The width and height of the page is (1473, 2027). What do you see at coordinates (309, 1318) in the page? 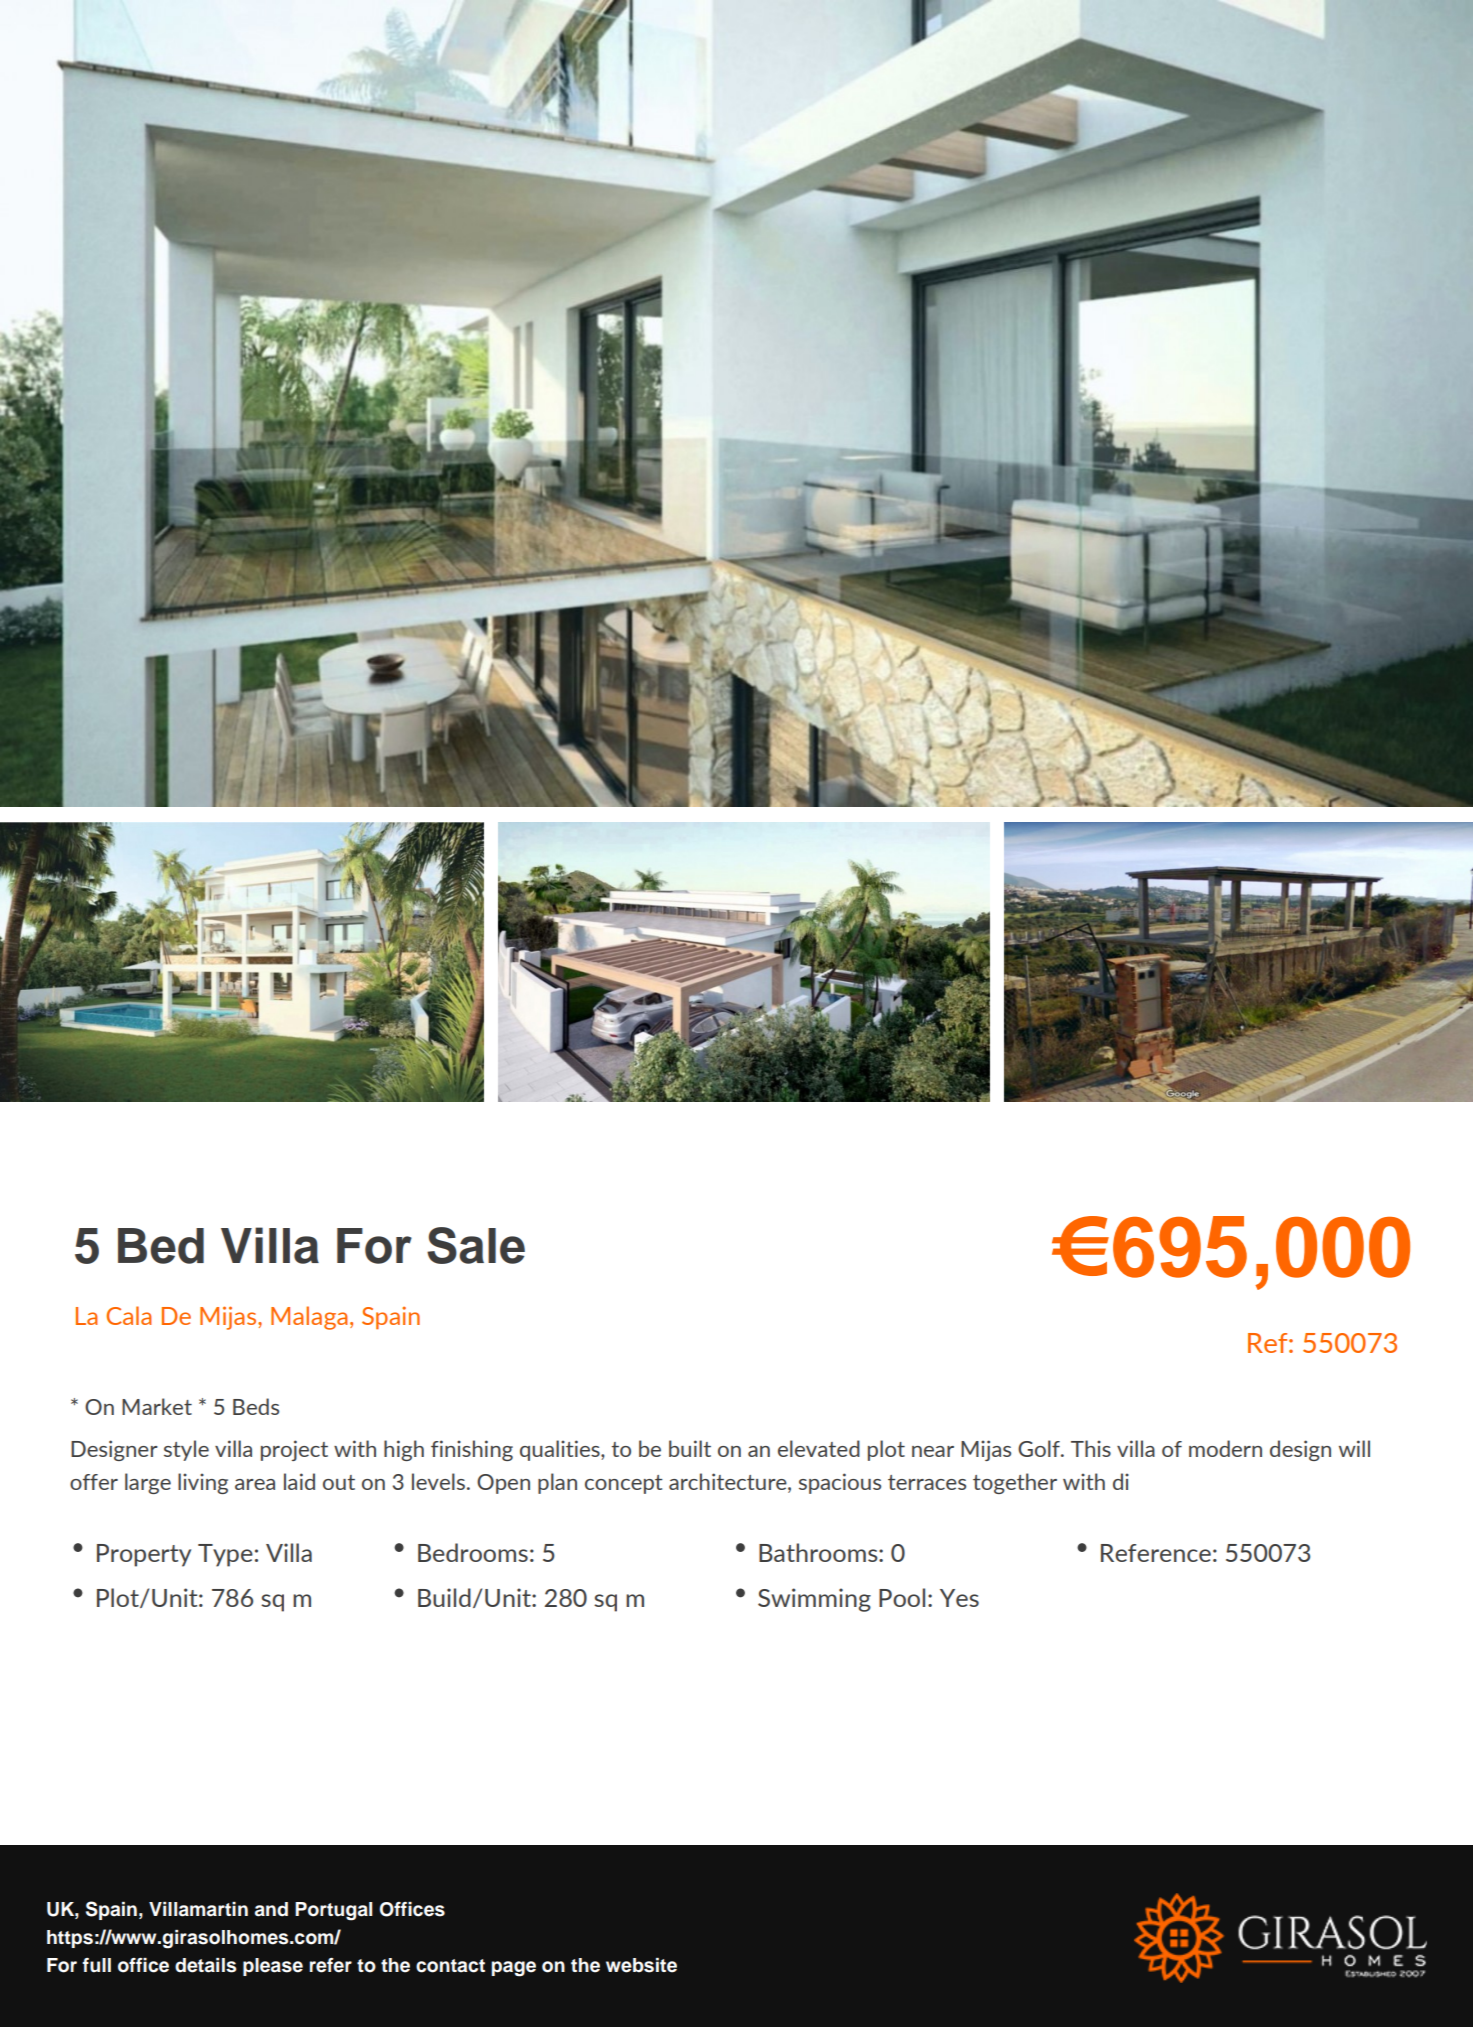
I see `Malaga` at bounding box center [309, 1318].
